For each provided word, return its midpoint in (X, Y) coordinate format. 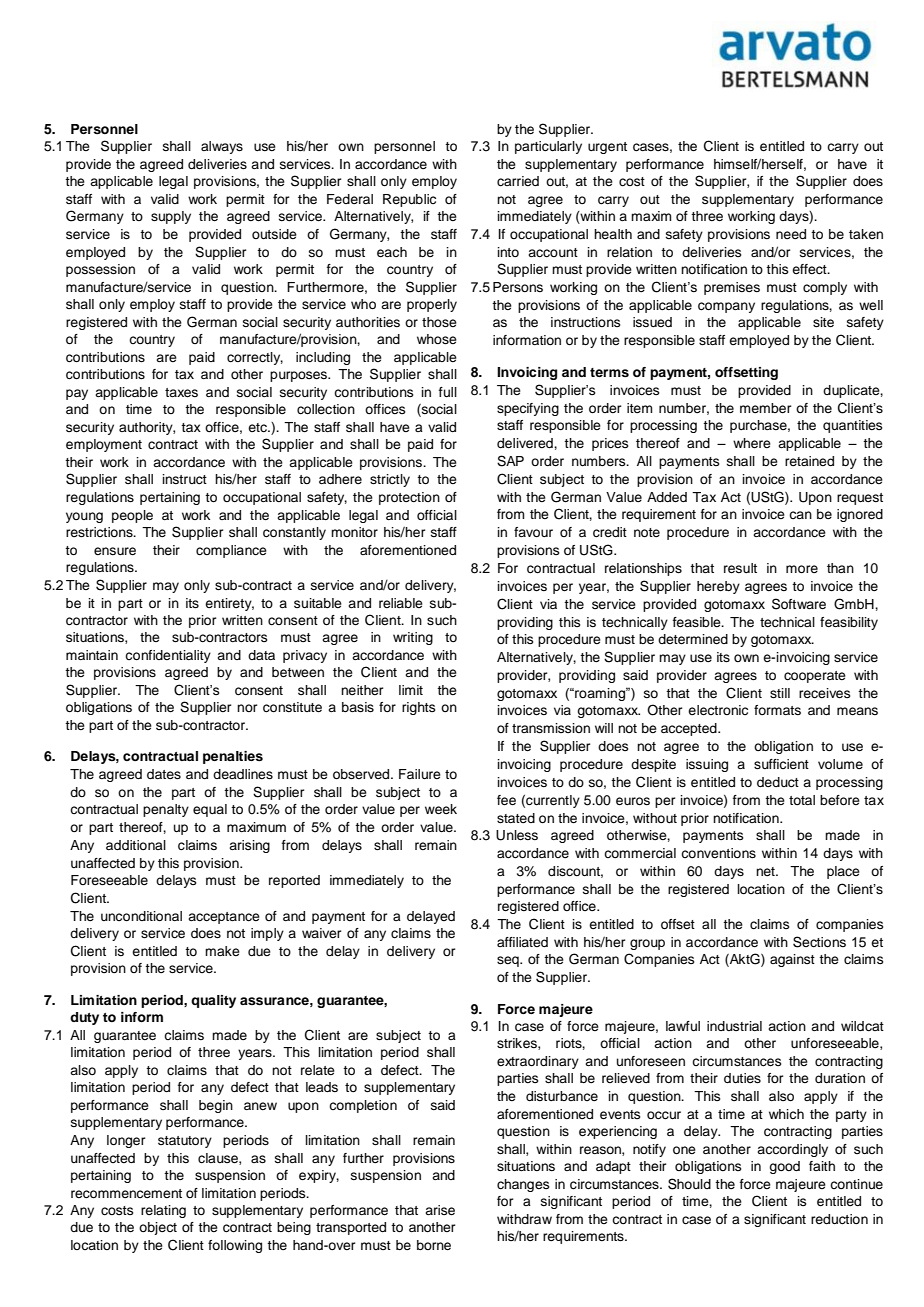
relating (163, 1211)
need (791, 234)
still (780, 693)
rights (418, 708)
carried (518, 181)
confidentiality (168, 656)
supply (171, 217)
